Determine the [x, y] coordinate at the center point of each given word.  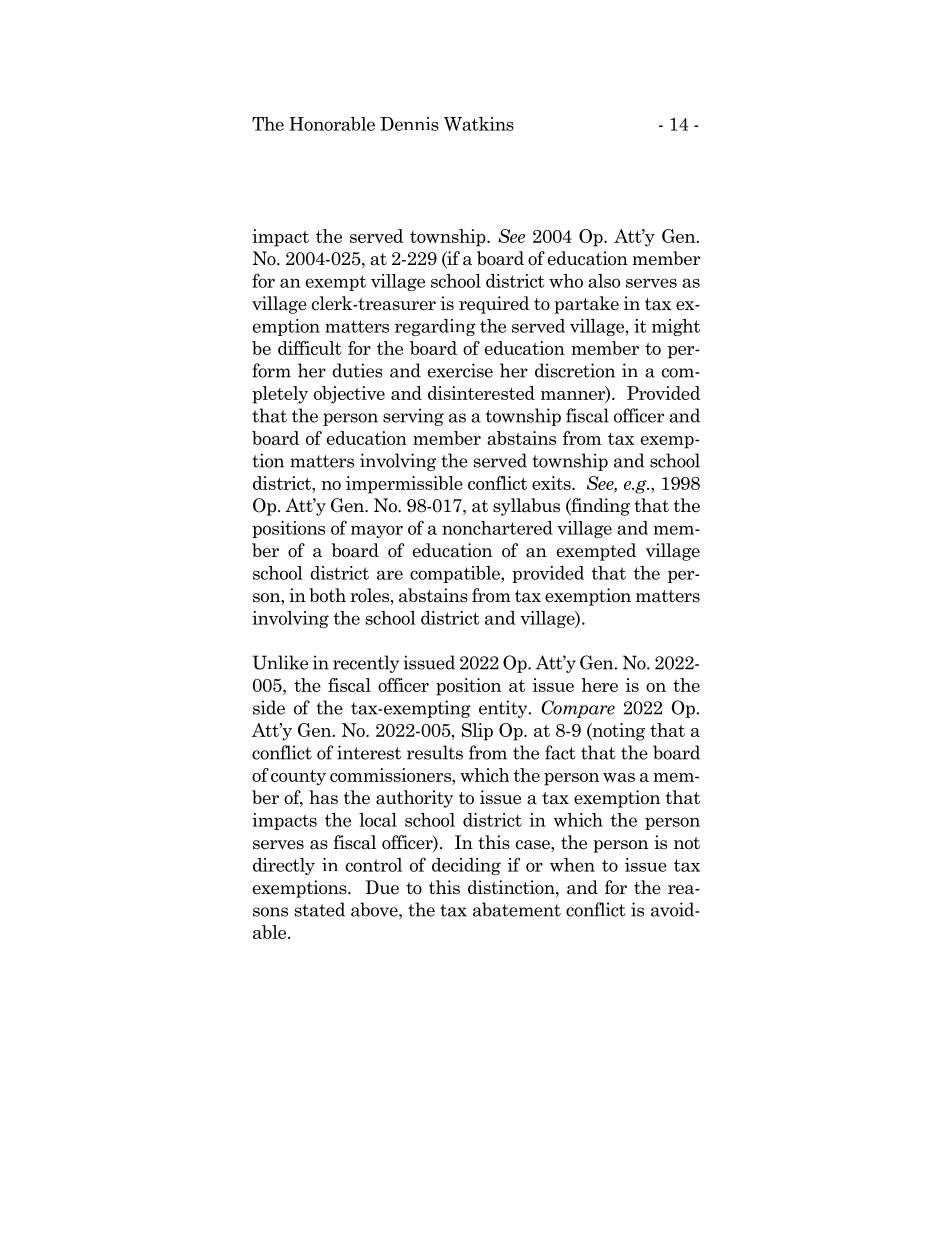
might [676, 327]
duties [357, 370]
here [599, 685]
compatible [456, 574]
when [572, 865]
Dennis [409, 124]
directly [284, 866]
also [604, 281]
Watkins [479, 124]
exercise [460, 370]
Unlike [280, 662]
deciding [466, 866]
